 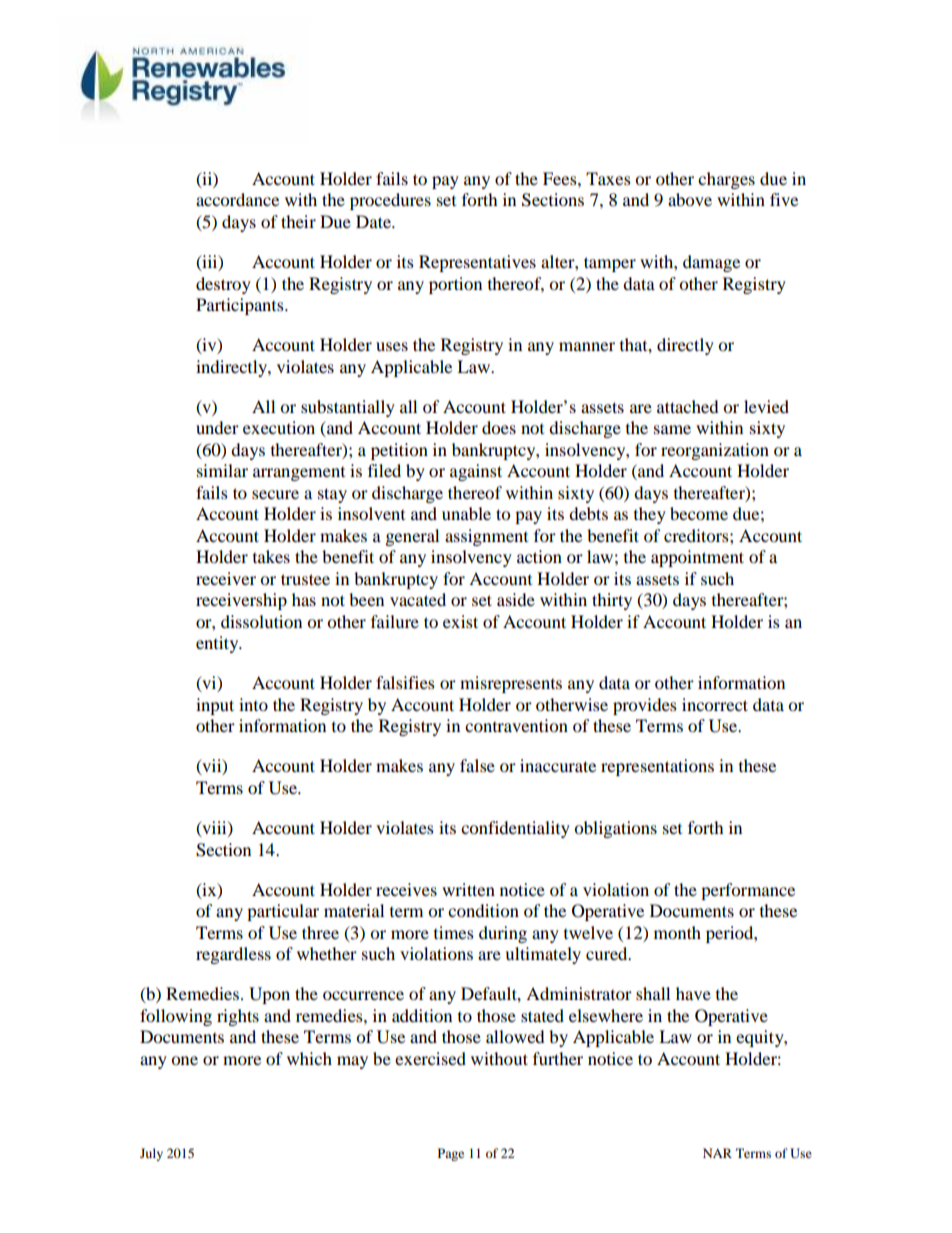 I want to click on misrepresents, so click(x=511, y=684).
